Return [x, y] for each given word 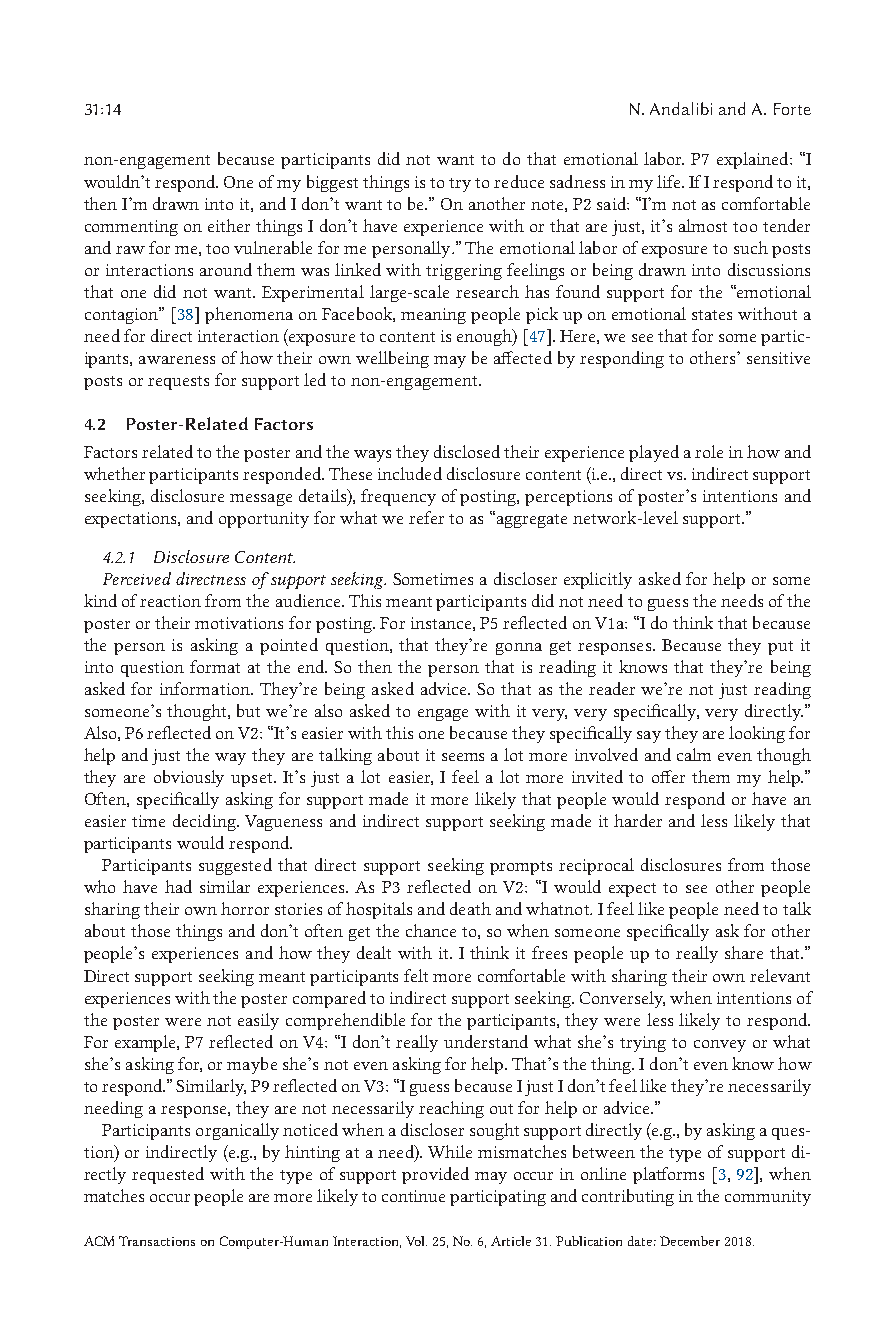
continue [413, 1196]
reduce [519, 181]
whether [114, 473]
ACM [99, 1241]
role [709, 451]
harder [638, 820]
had [178, 886]
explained [754, 160]
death [470, 908]
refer [426, 517]
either [229, 225]
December [690, 1241]
